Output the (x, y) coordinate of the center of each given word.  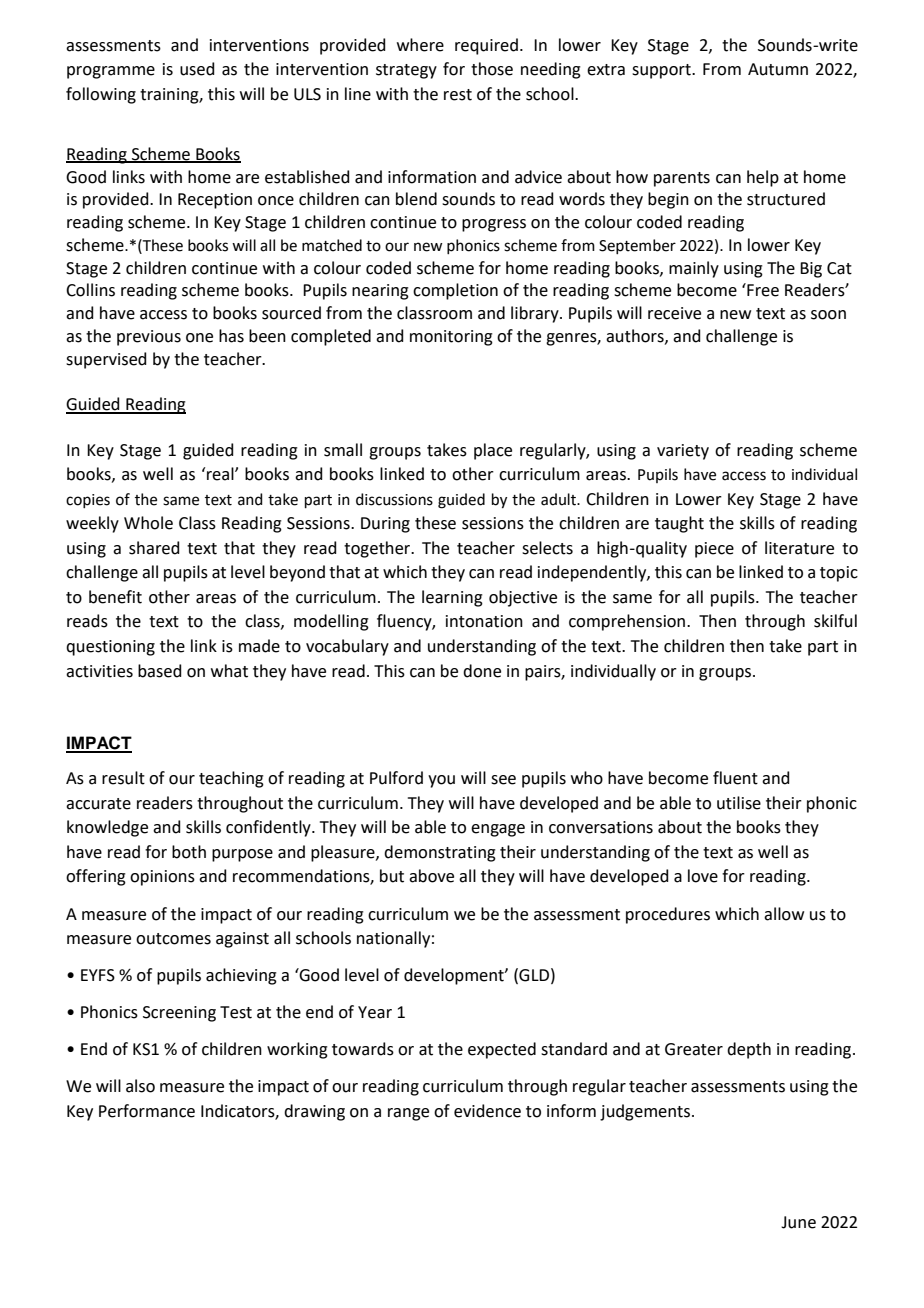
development (455, 976)
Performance (147, 1111)
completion (455, 291)
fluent (735, 778)
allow (784, 914)
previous (149, 338)
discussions (394, 499)
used (197, 69)
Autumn (778, 69)
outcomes (173, 939)
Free (762, 290)
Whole (148, 523)
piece (714, 550)
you (441, 781)
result (123, 778)
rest (458, 95)
